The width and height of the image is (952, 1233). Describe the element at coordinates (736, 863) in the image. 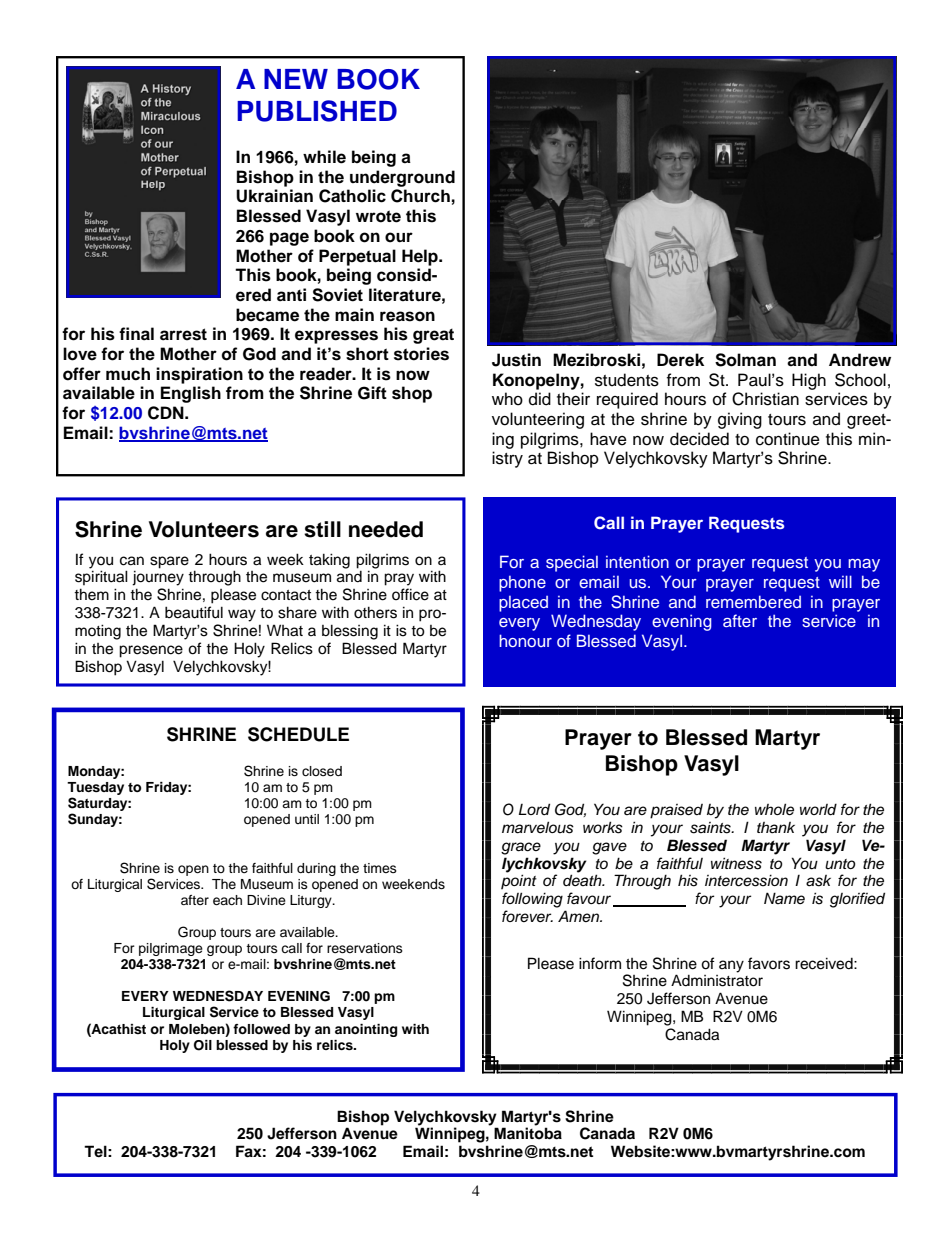

I see `witness` at that location.
